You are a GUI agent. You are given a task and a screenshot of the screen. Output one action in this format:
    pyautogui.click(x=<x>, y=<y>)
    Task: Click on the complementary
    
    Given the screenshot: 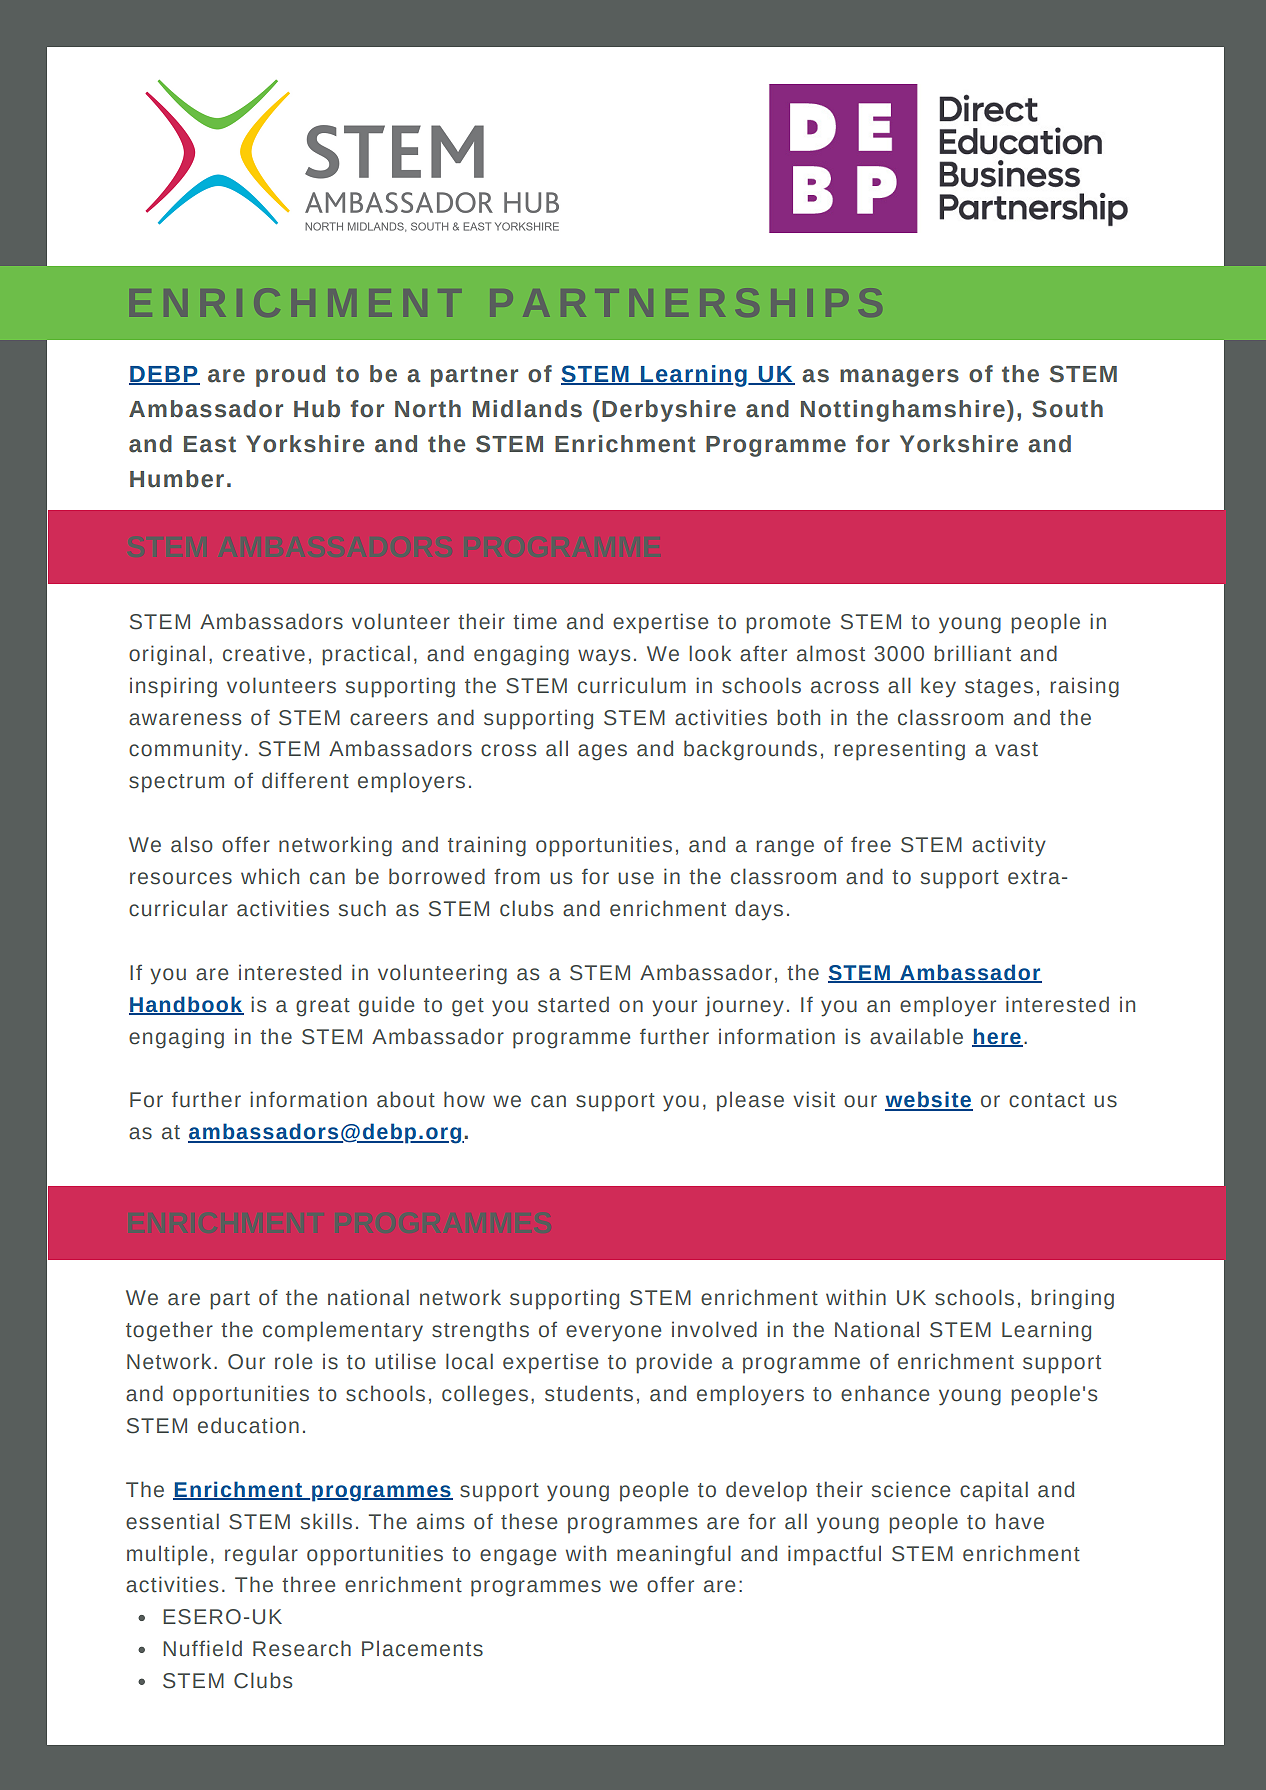 What is the action you would take?
    pyautogui.click(x=343, y=1331)
